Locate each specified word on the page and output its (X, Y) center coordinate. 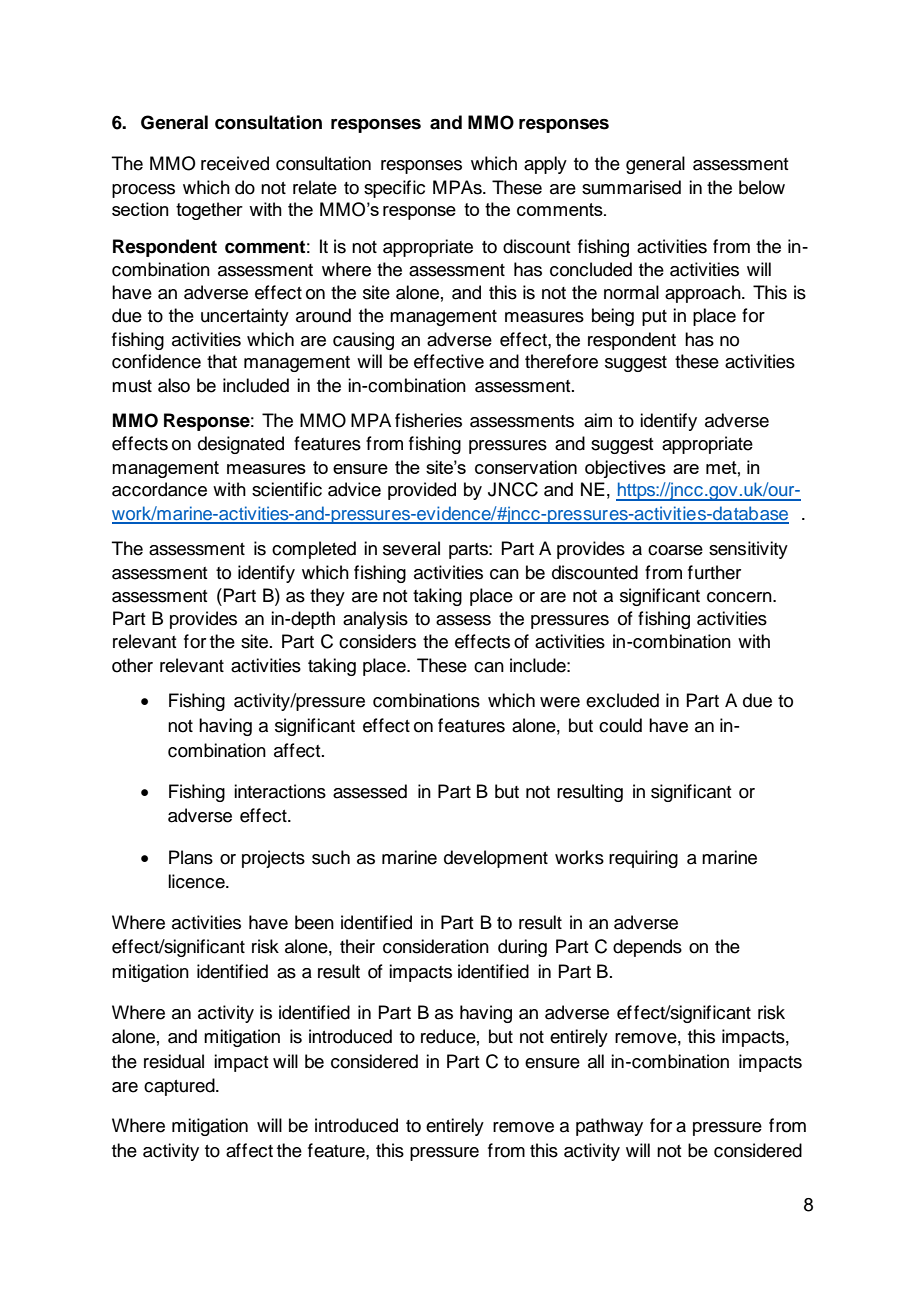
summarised (631, 187)
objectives (625, 469)
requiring (643, 859)
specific (394, 189)
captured (180, 1087)
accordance (159, 489)
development (496, 859)
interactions (280, 791)
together (209, 211)
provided (422, 491)
